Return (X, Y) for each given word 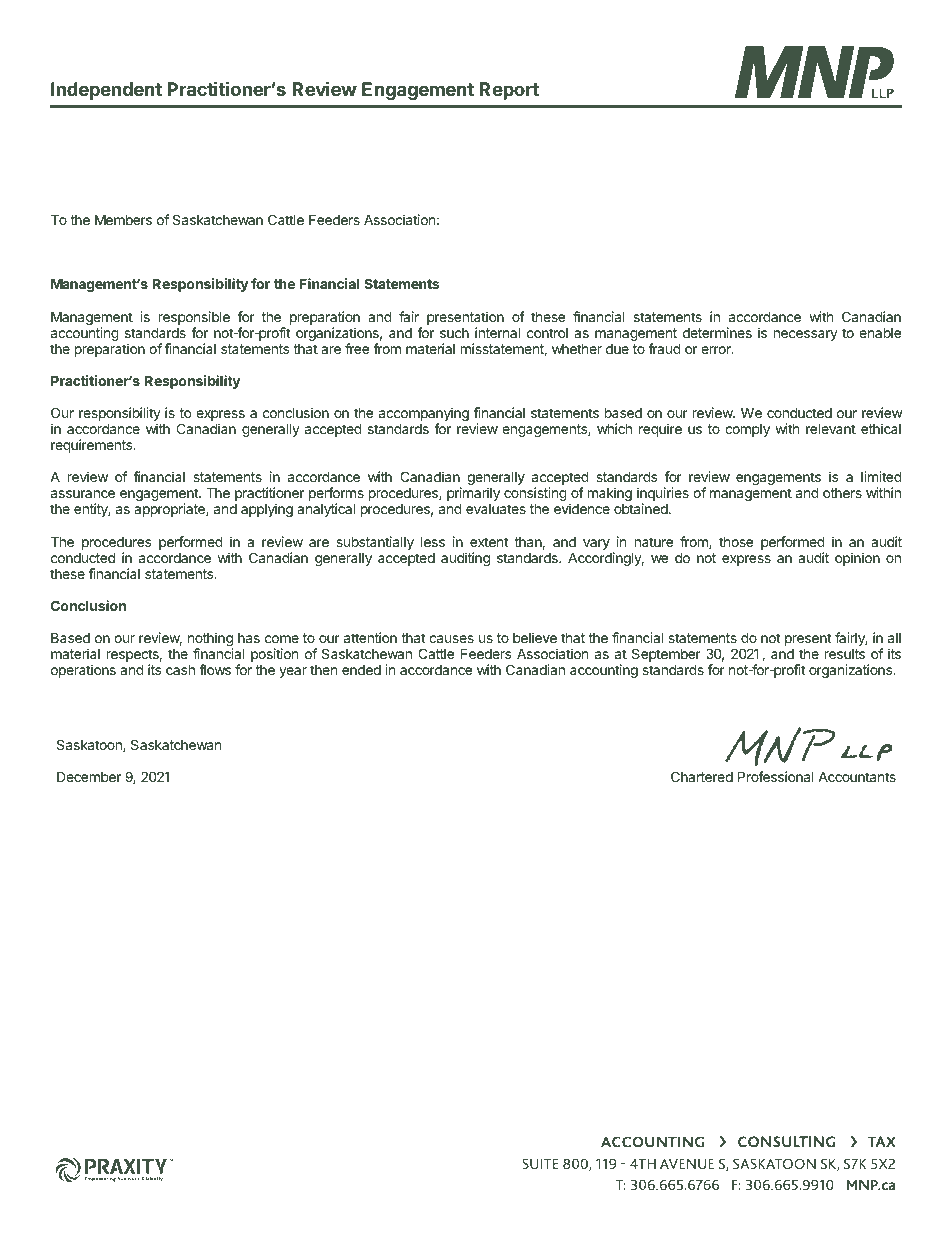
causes (451, 639)
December (89, 776)
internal (497, 332)
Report (509, 91)
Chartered (702, 776)
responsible (194, 318)
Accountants (857, 777)
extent (489, 542)
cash (180, 669)
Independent (106, 91)
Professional (776, 776)
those (736, 542)
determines (717, 332)
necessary (806, 335)
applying (267, 510)
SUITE (540, 1163)
